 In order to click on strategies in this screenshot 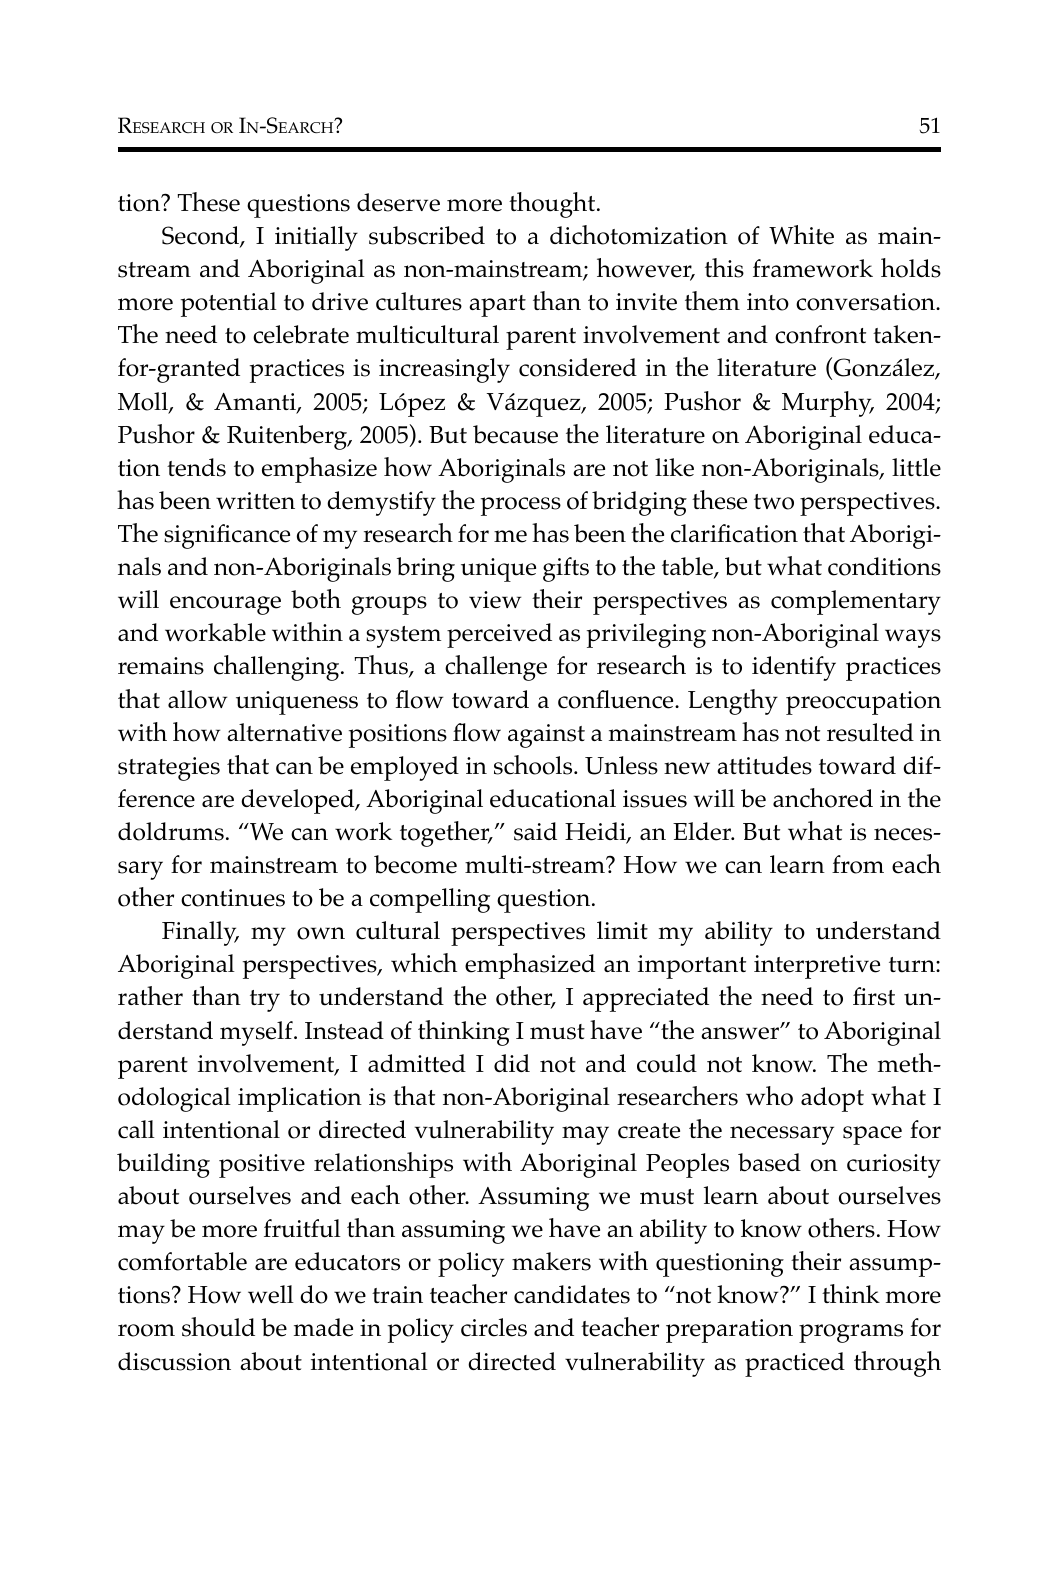, I will do `click(169, 769)`.
